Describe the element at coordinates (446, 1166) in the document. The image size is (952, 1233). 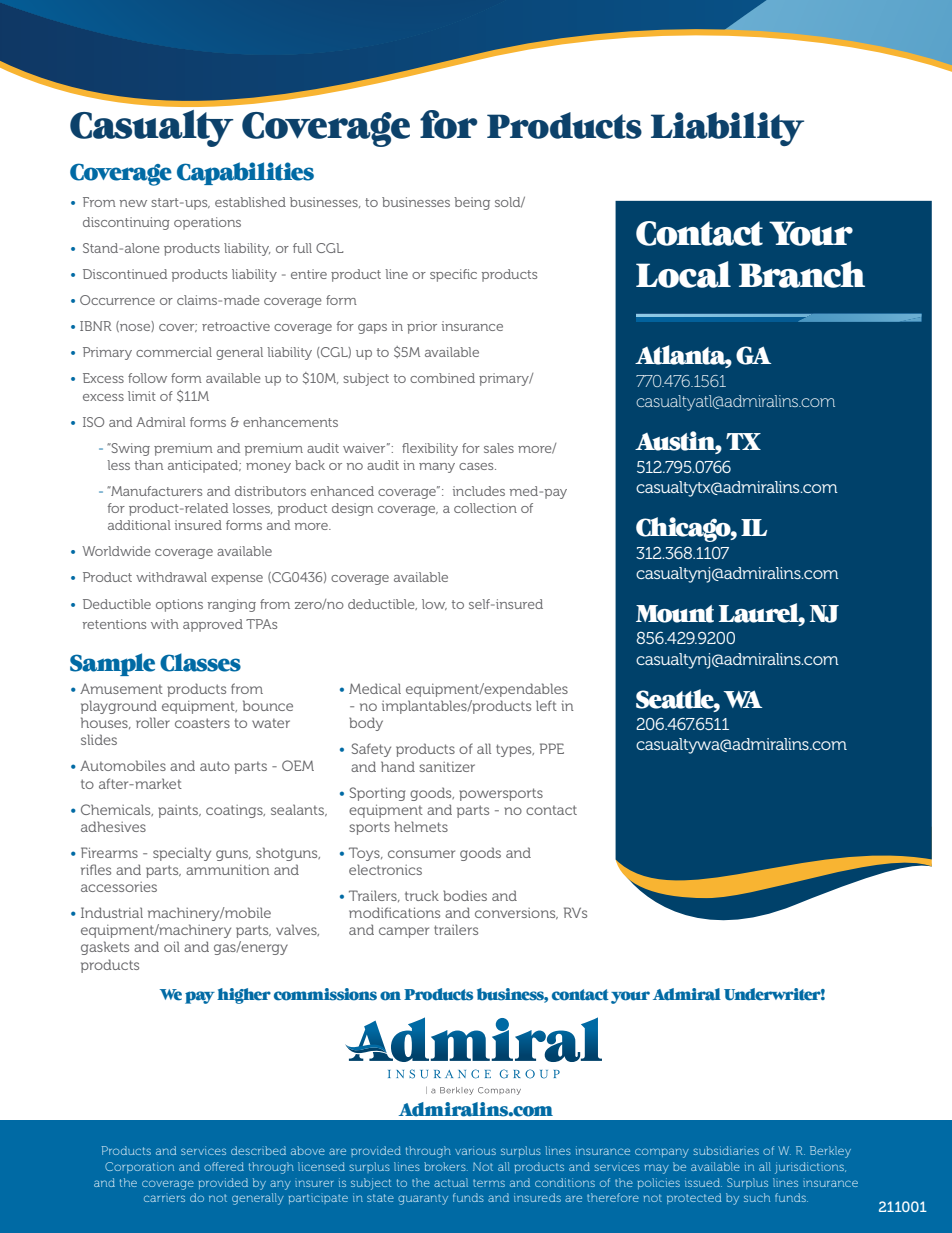
I see `brokers` at that location.
